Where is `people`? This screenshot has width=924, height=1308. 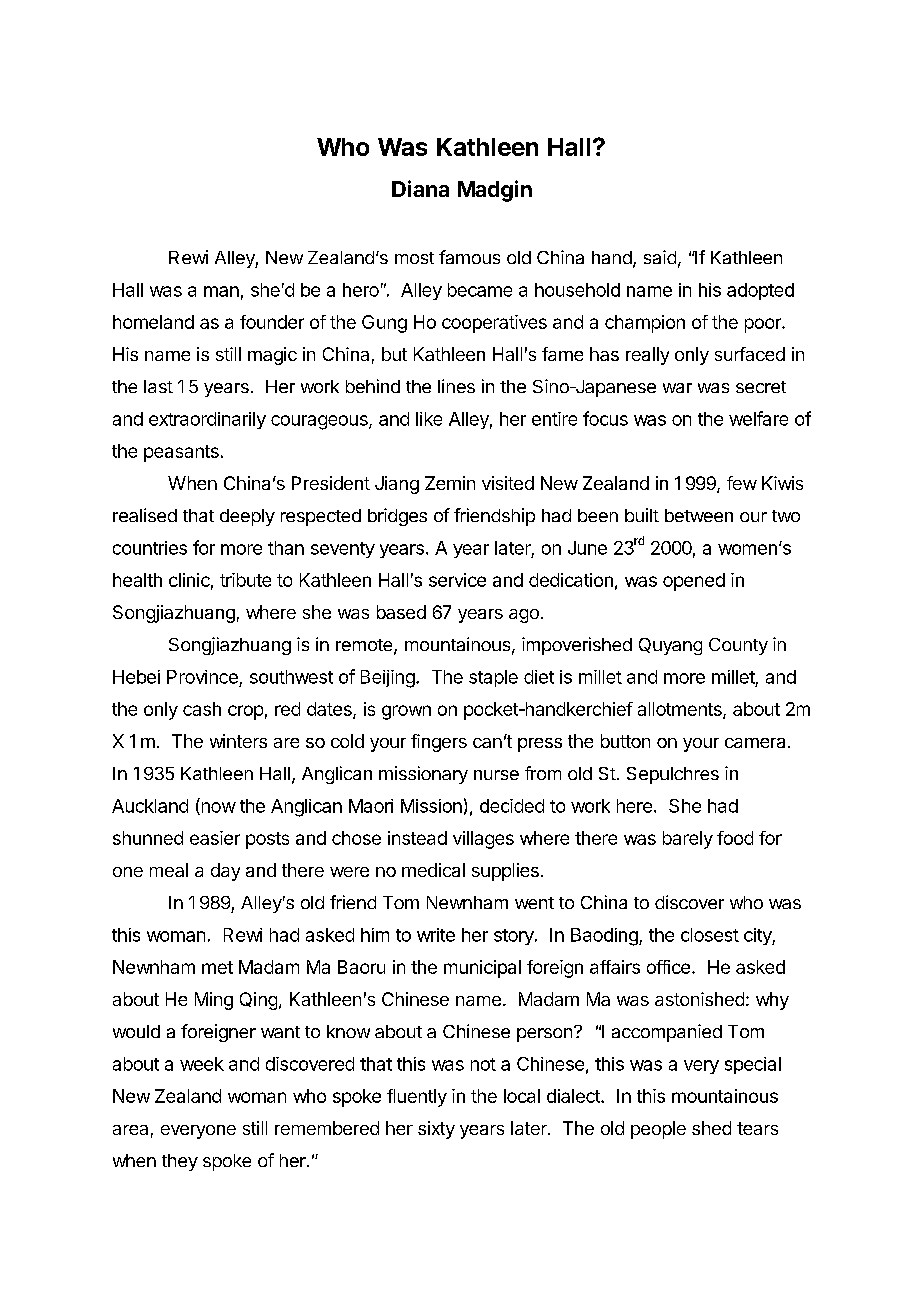
people is located at coordinates (658, 1130).
